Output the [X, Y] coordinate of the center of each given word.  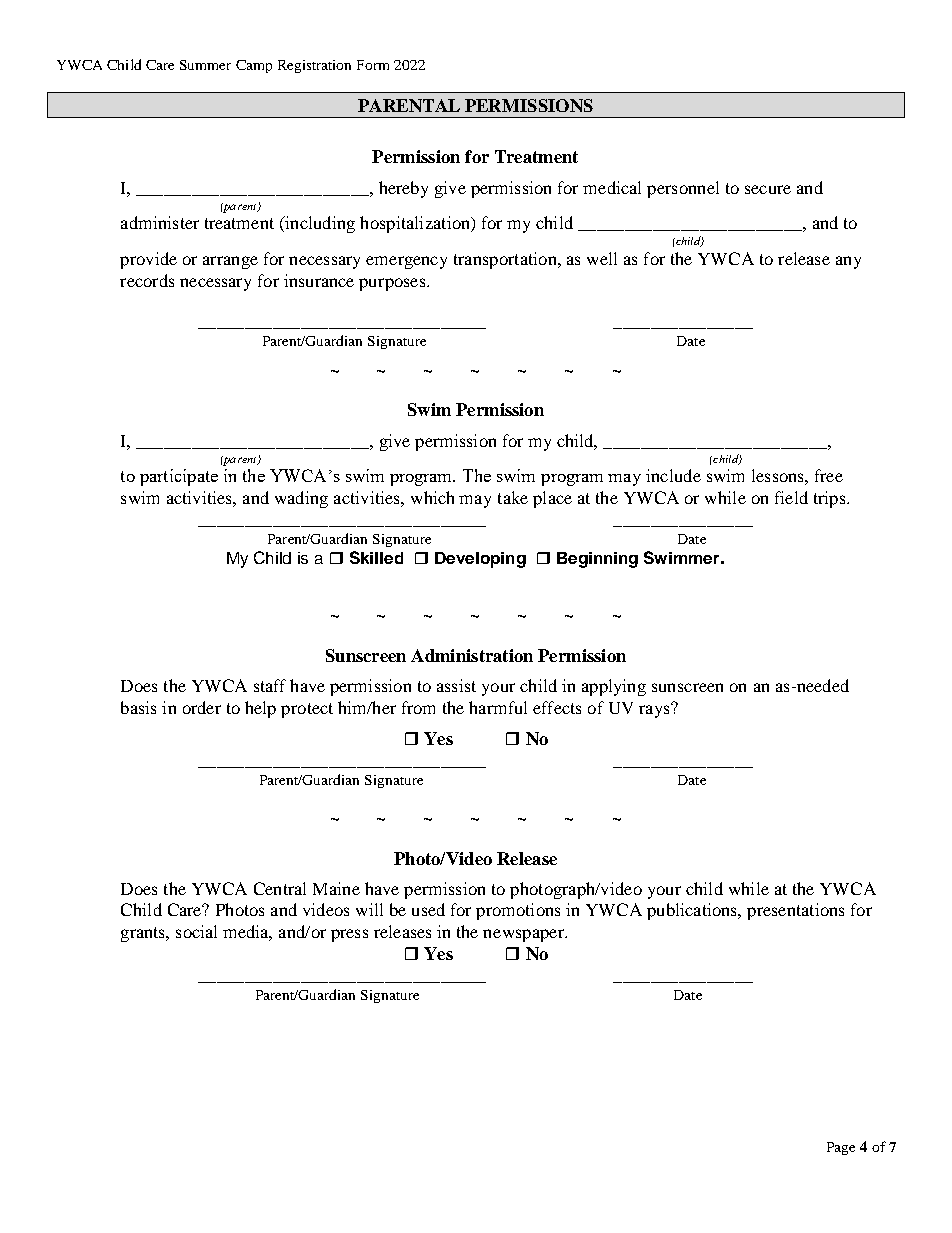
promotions [518, 911]
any [848, 262]
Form [373, 65]
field [791, 497]
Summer [205, 65]
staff [270, 685]
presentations [795, 911]
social [196, 931]
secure [768, 189]
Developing [480, 560]
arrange [230, 262]
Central [280, 888]
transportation [506, 260]
